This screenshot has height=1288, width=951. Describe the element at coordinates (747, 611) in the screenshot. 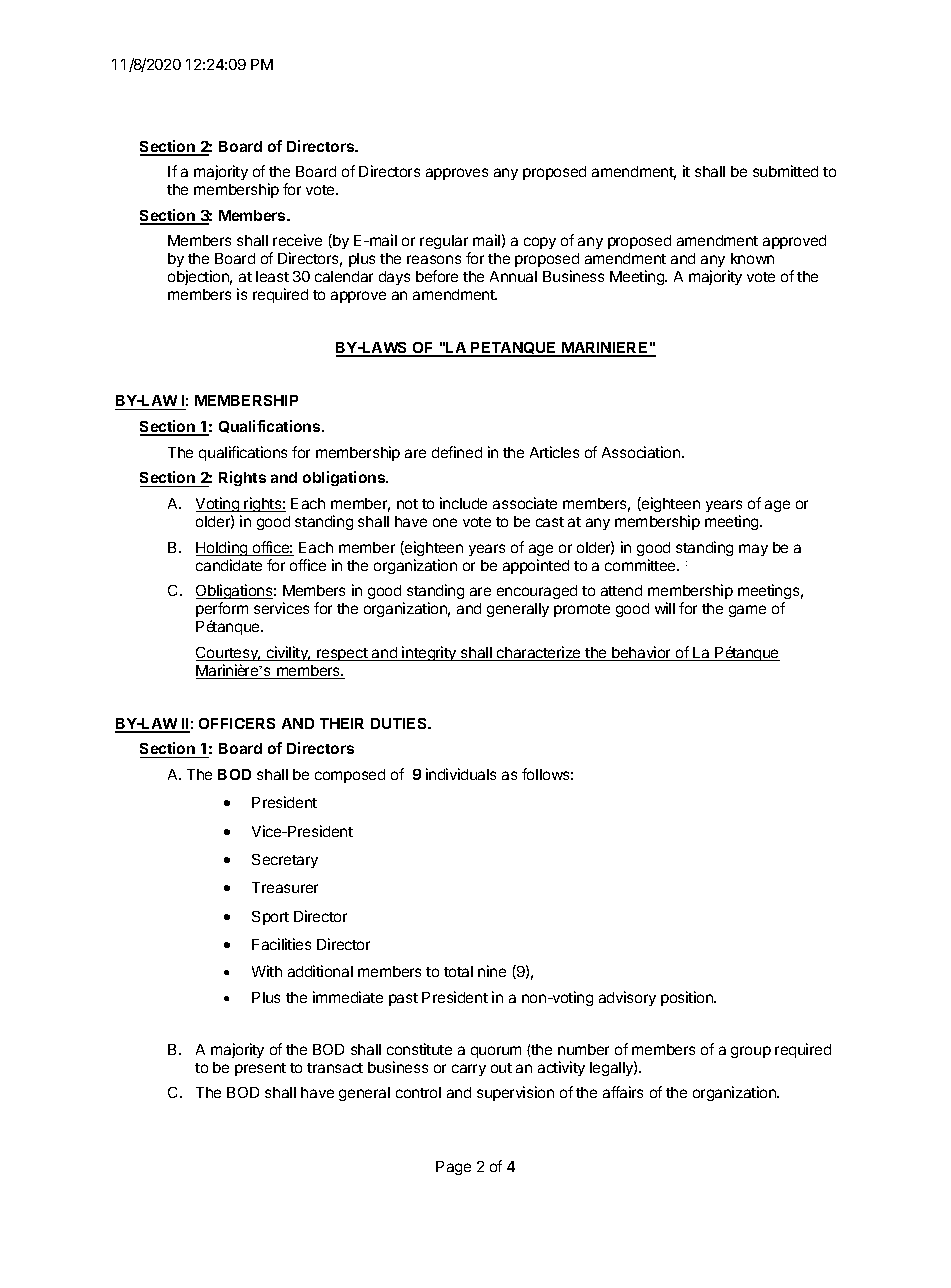

I see `game` at that location.
